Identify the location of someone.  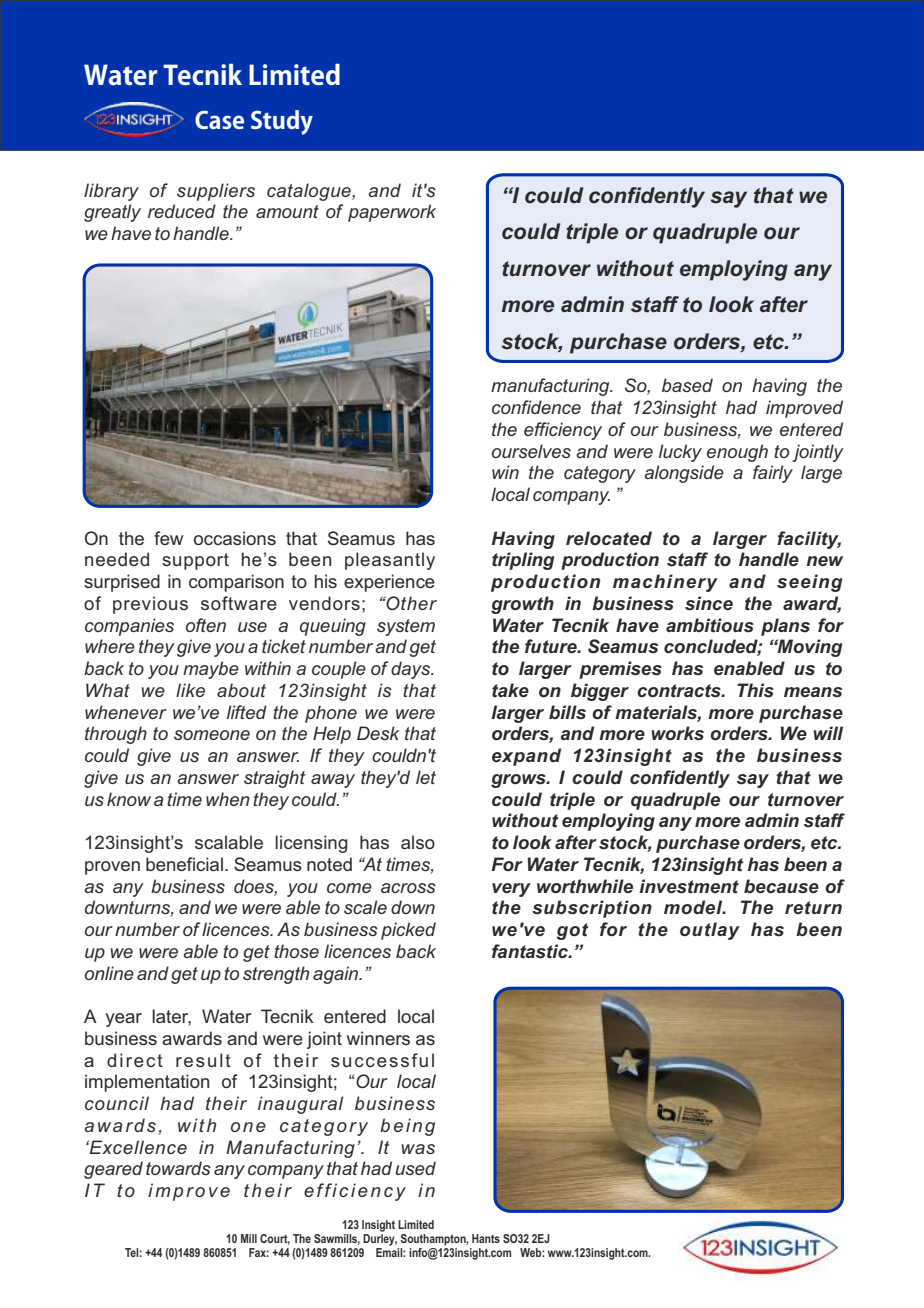
(212, 735).
